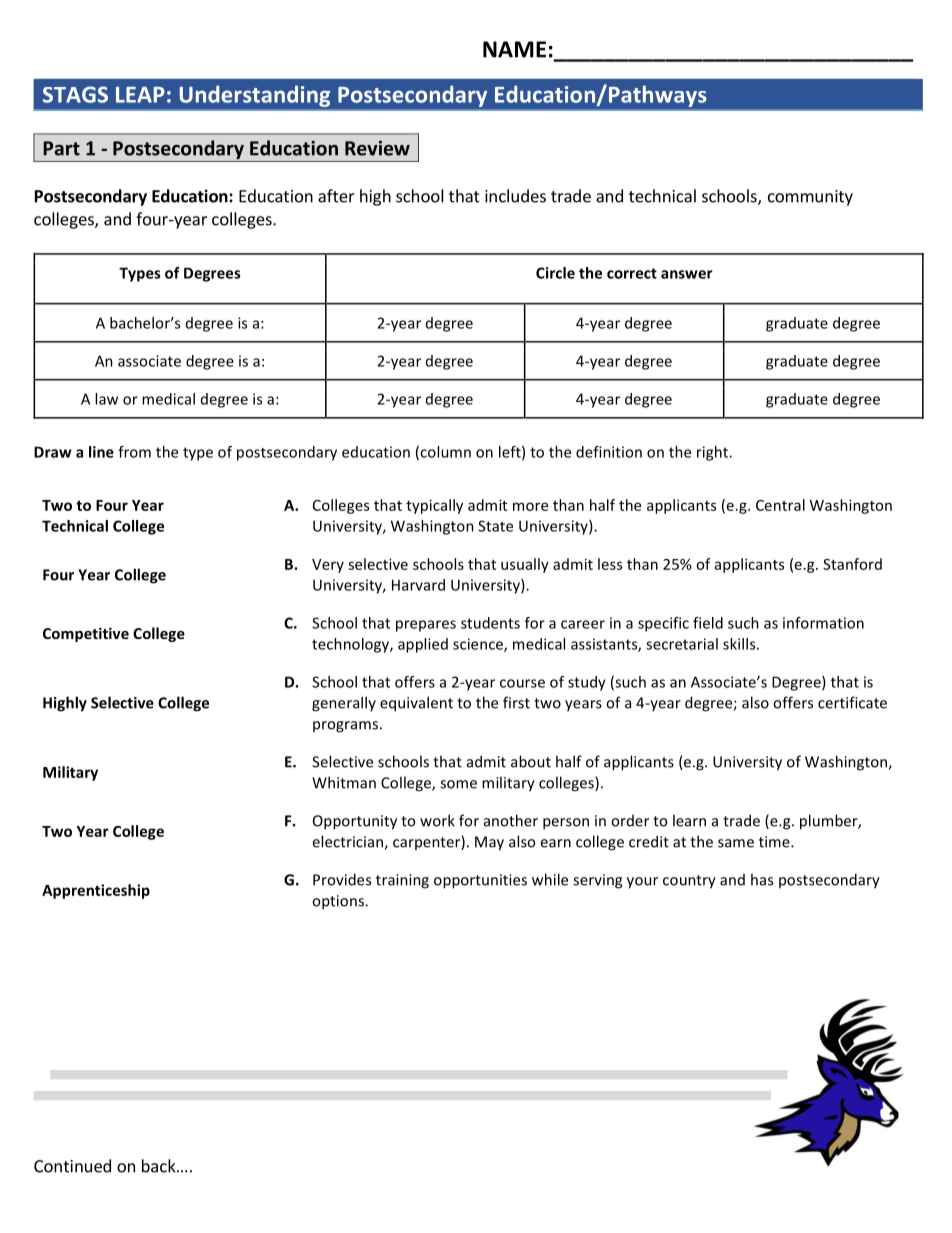  Describe the element at coordinates (810, 198) in the document. I see `community` at that location.
